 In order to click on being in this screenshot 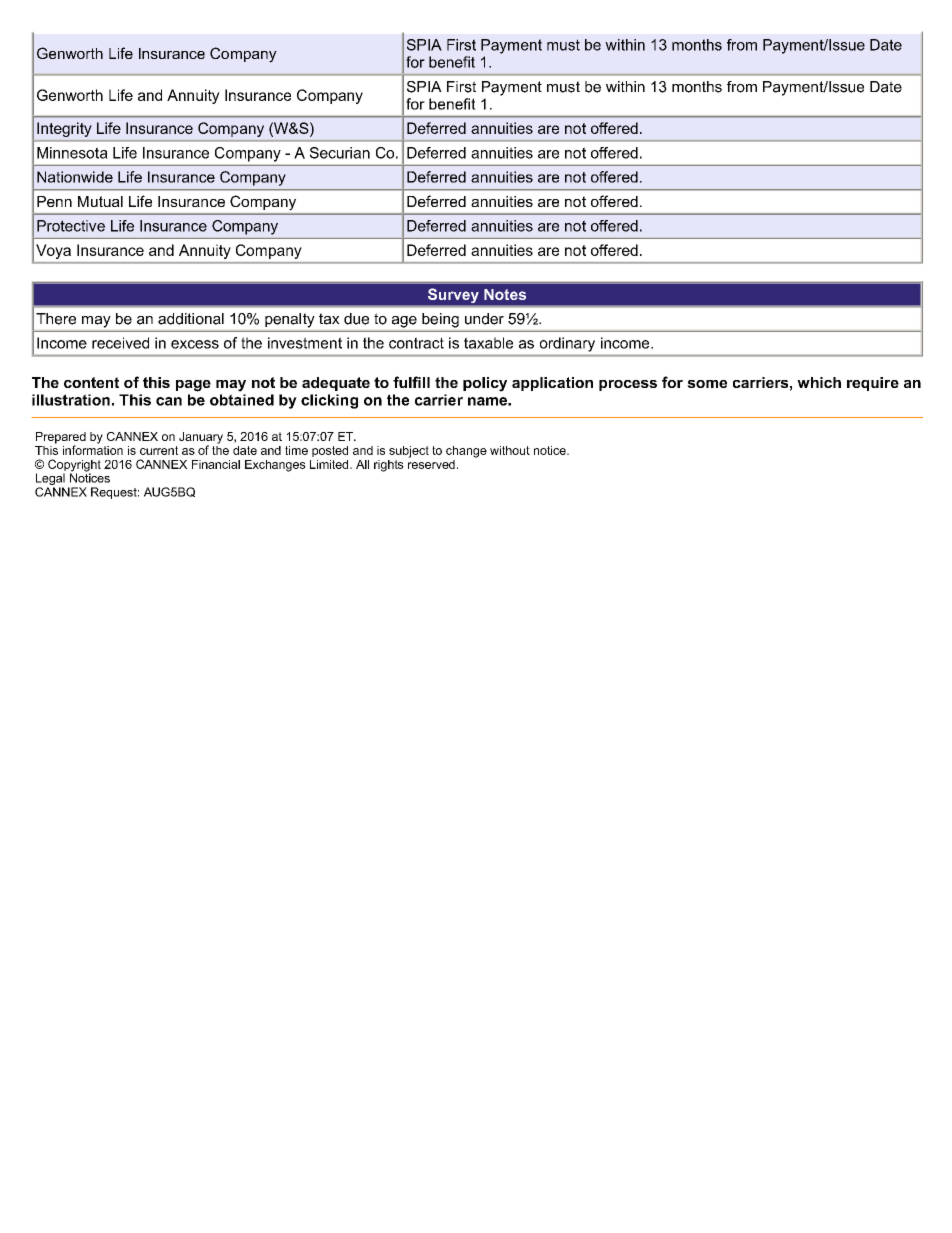, I will do `click(440, 320)`.
